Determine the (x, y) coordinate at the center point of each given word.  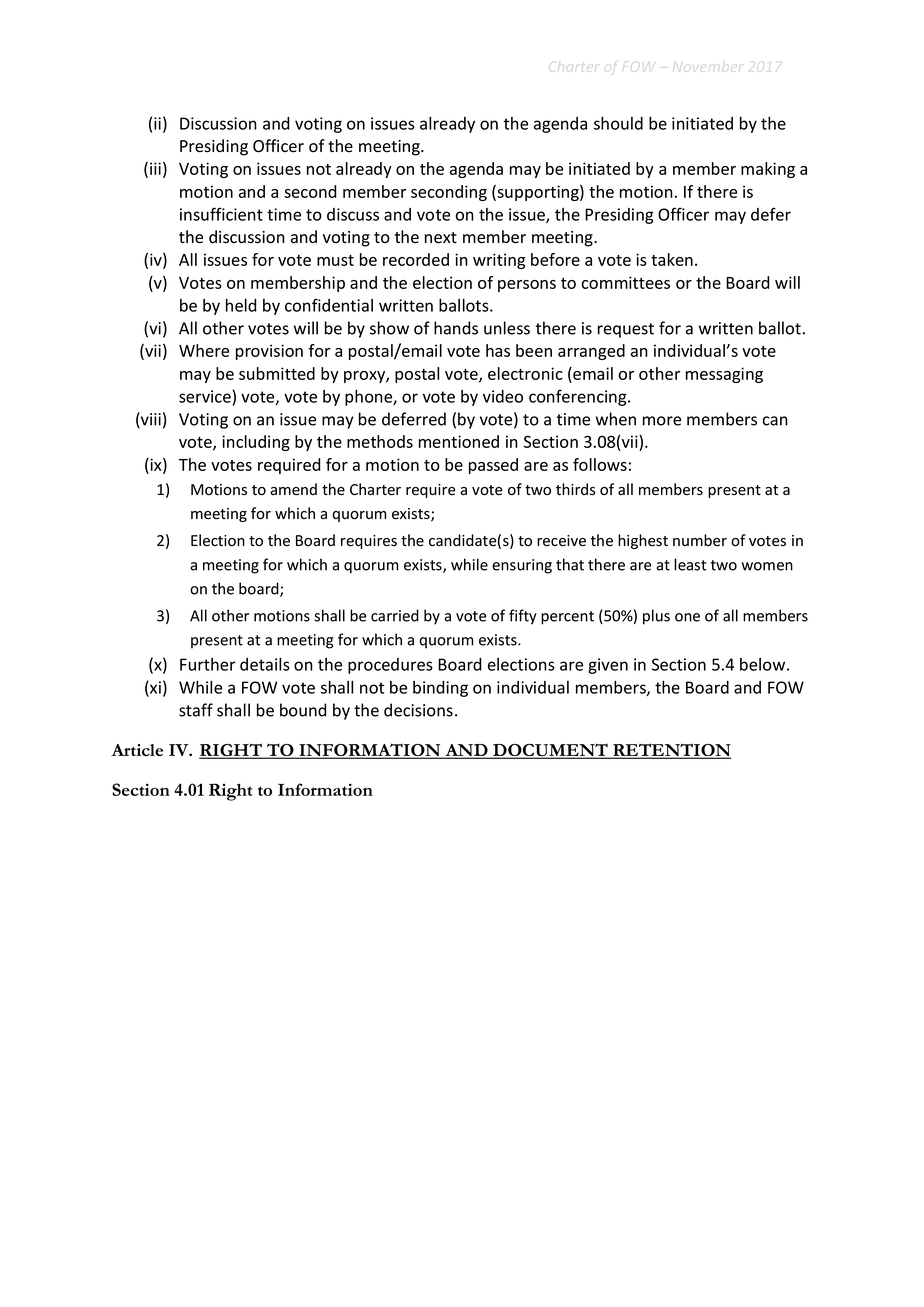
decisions (418, 710)
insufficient (221, 214)
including (256, 443)
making (768, 170)
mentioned (459, 441)
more (662, 421)
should (618, 123)
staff (196, 710)
